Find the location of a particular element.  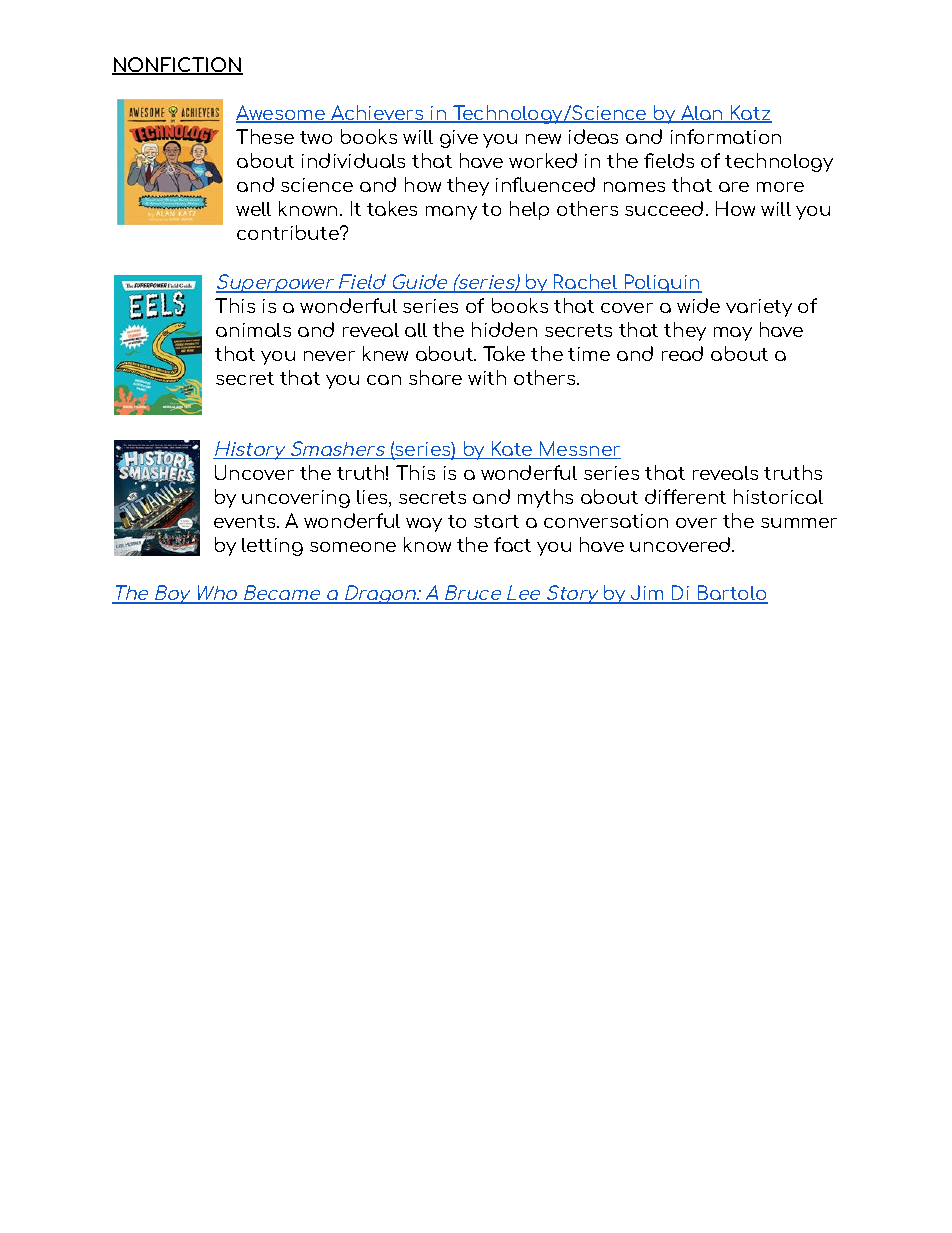

Alan is located at coordinates (702, 114).
